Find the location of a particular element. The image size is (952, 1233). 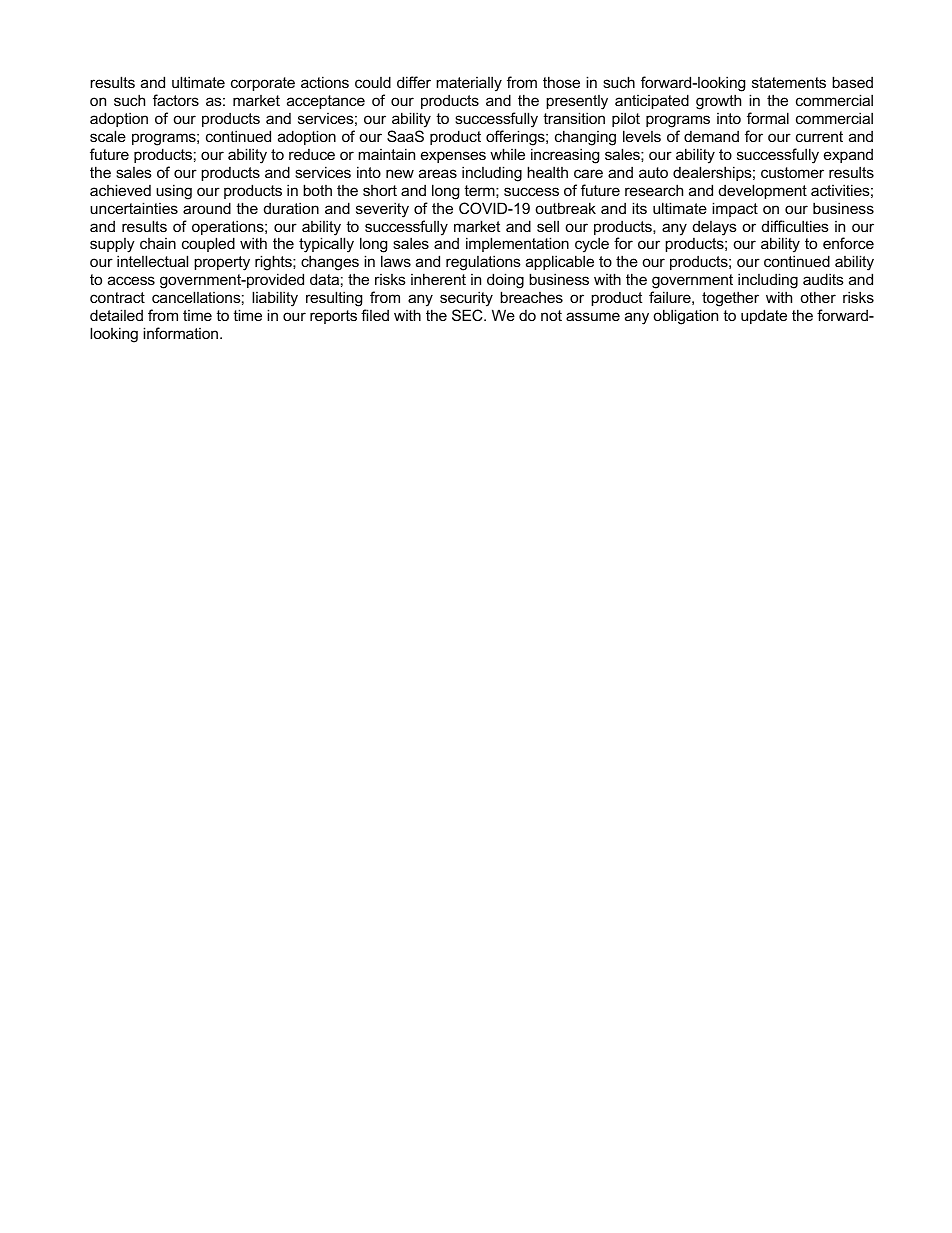

statements is located at coordinates (789, 82).
